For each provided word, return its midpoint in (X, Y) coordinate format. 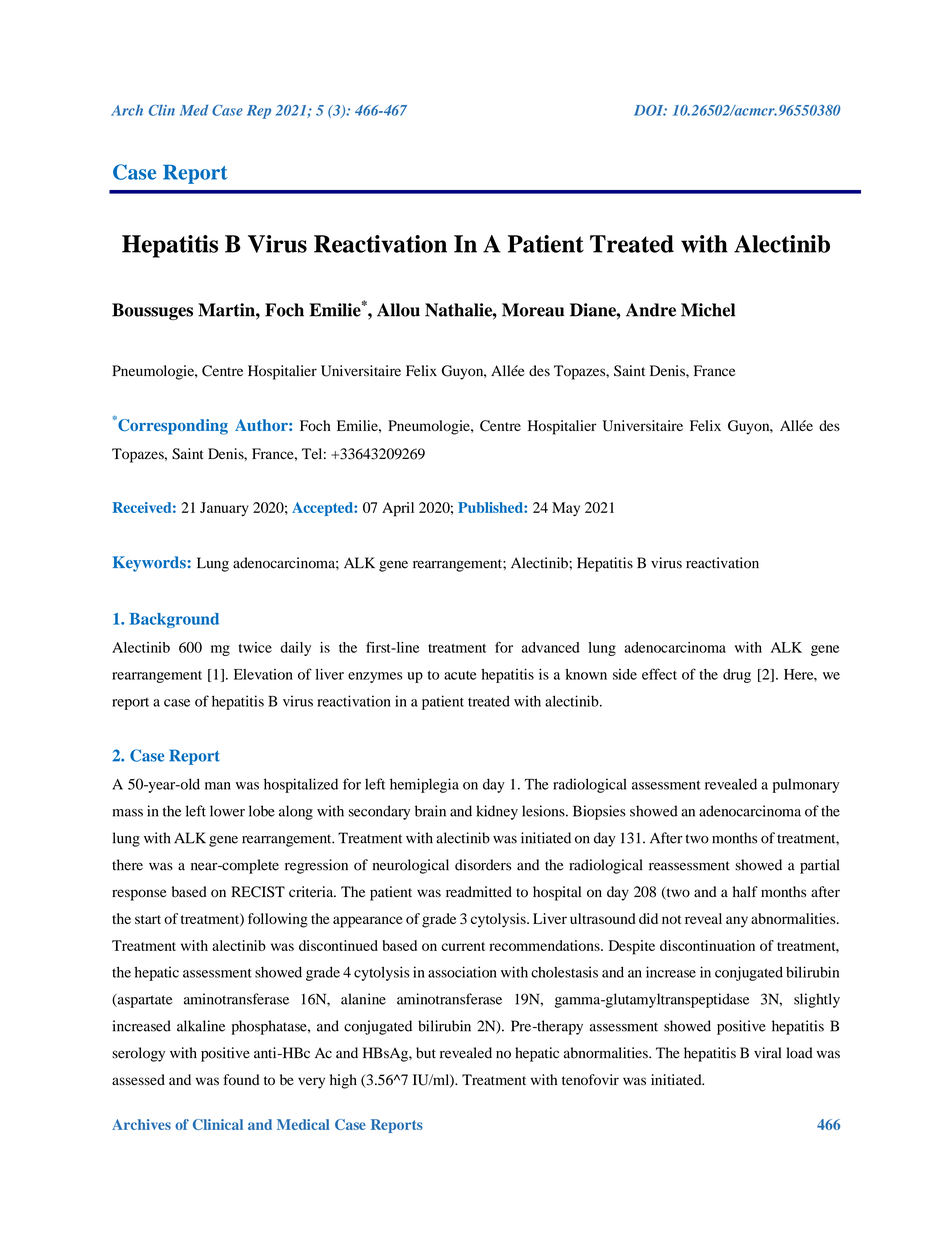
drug (737, 676)
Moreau (533, 310)
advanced (551, 647)
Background (174, 620)
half (745, 891)
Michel (708, 310)
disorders (483, 865)
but (426, 1053)
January (224, 509)
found (241, 1080)
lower (227, 811)
